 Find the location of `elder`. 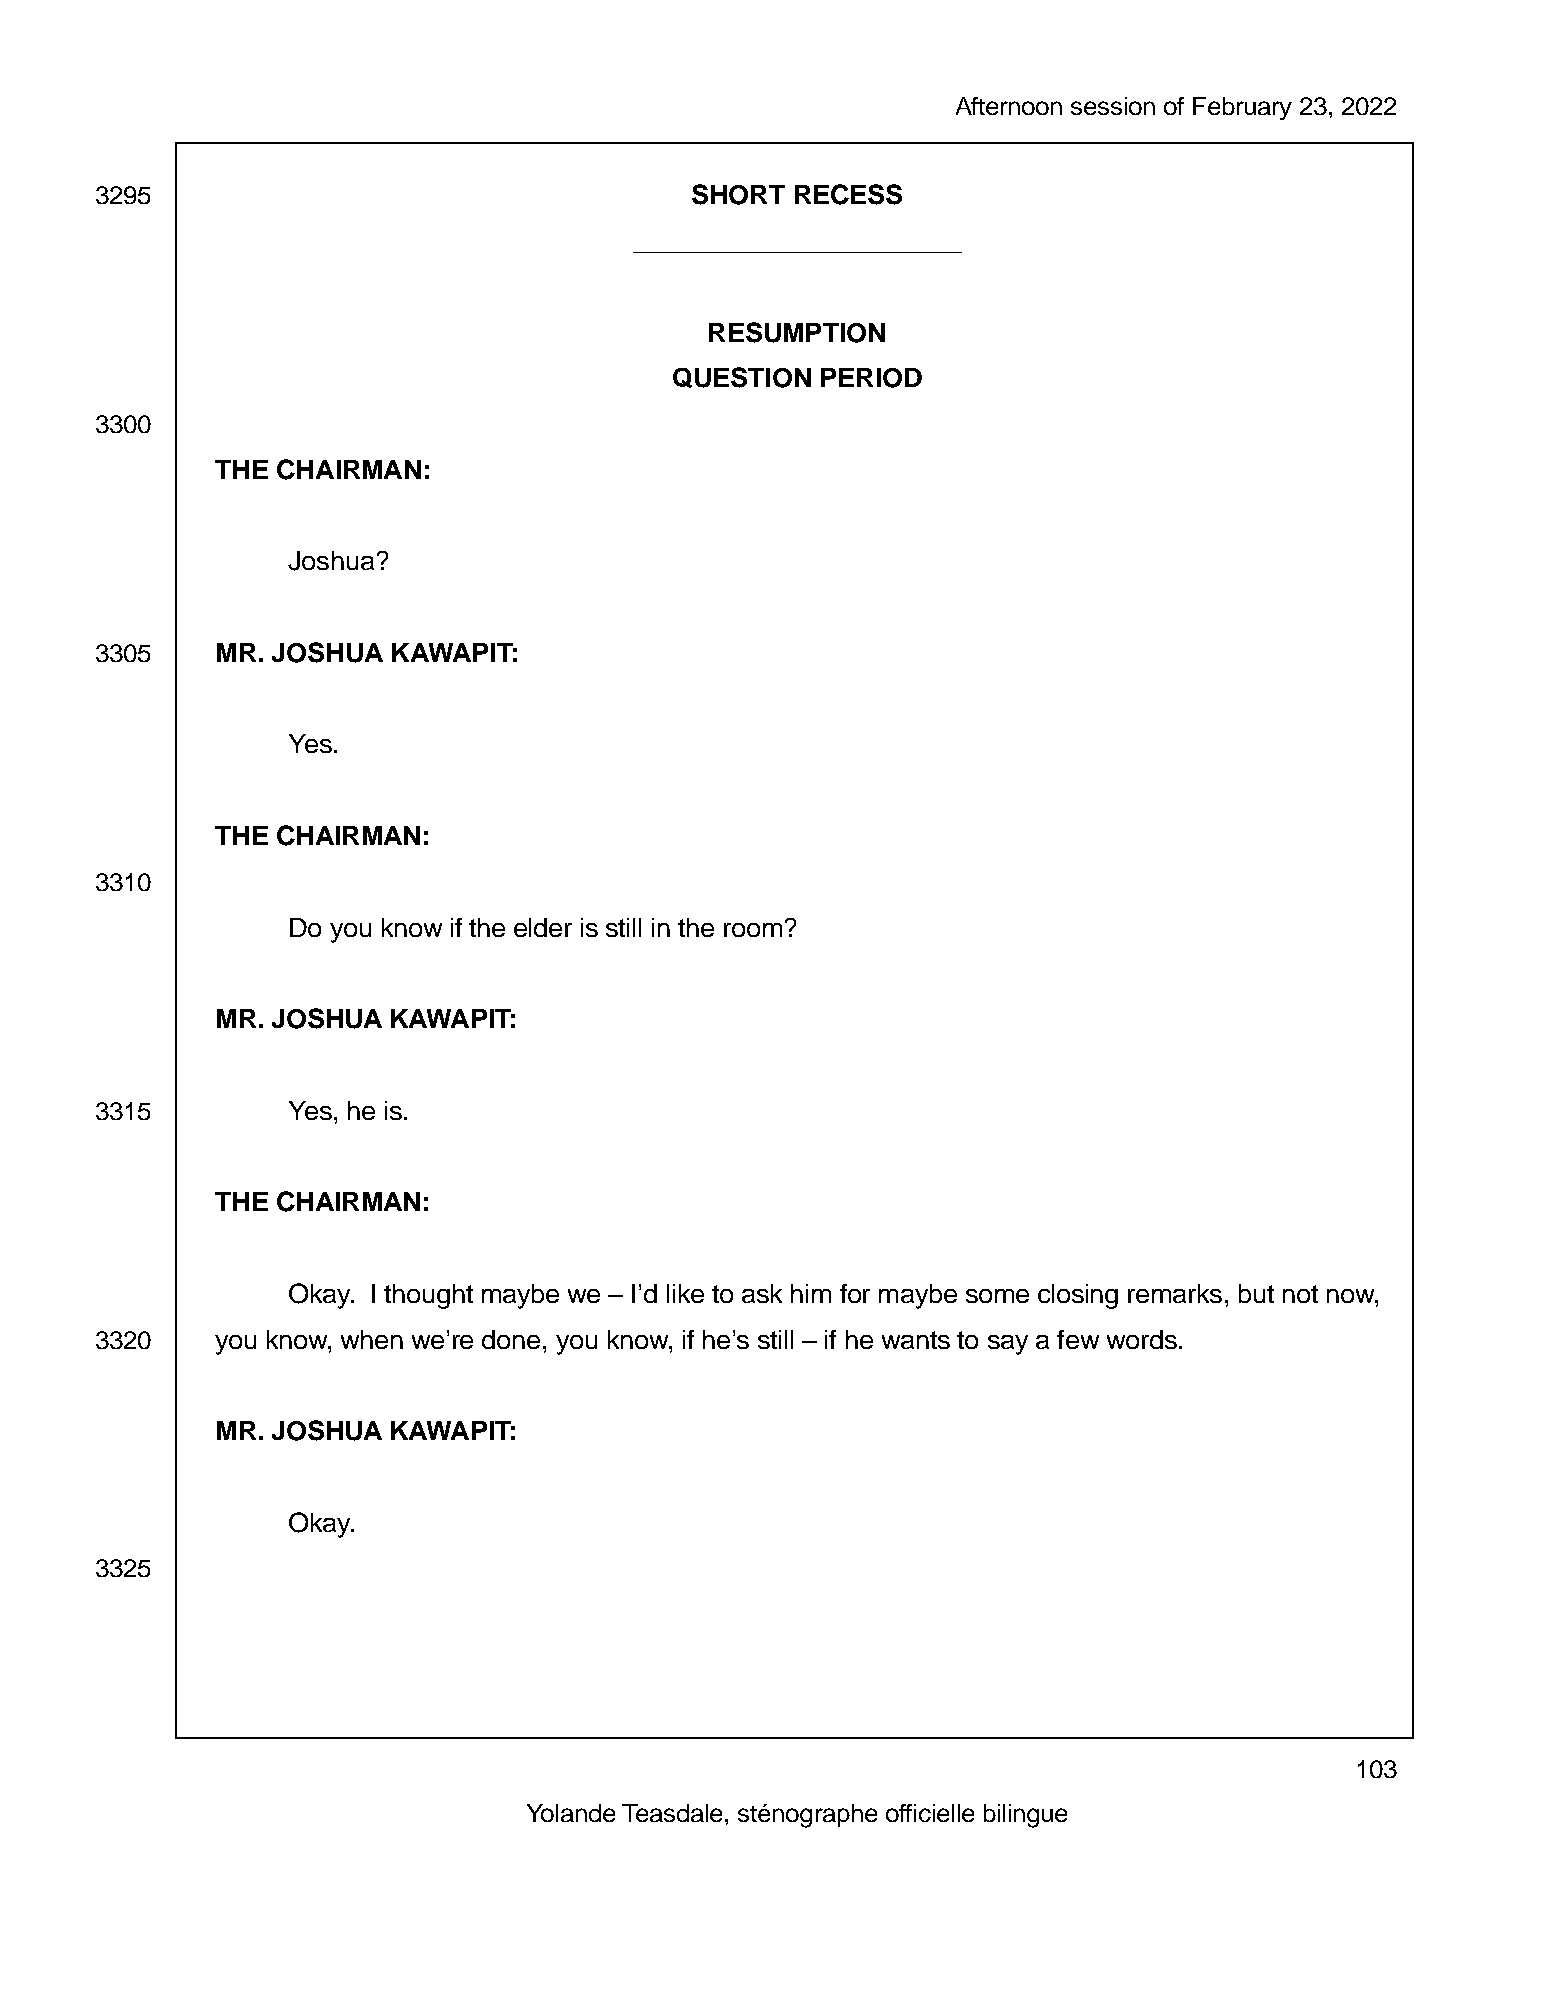

elder is located at coordinates (543, 927).
